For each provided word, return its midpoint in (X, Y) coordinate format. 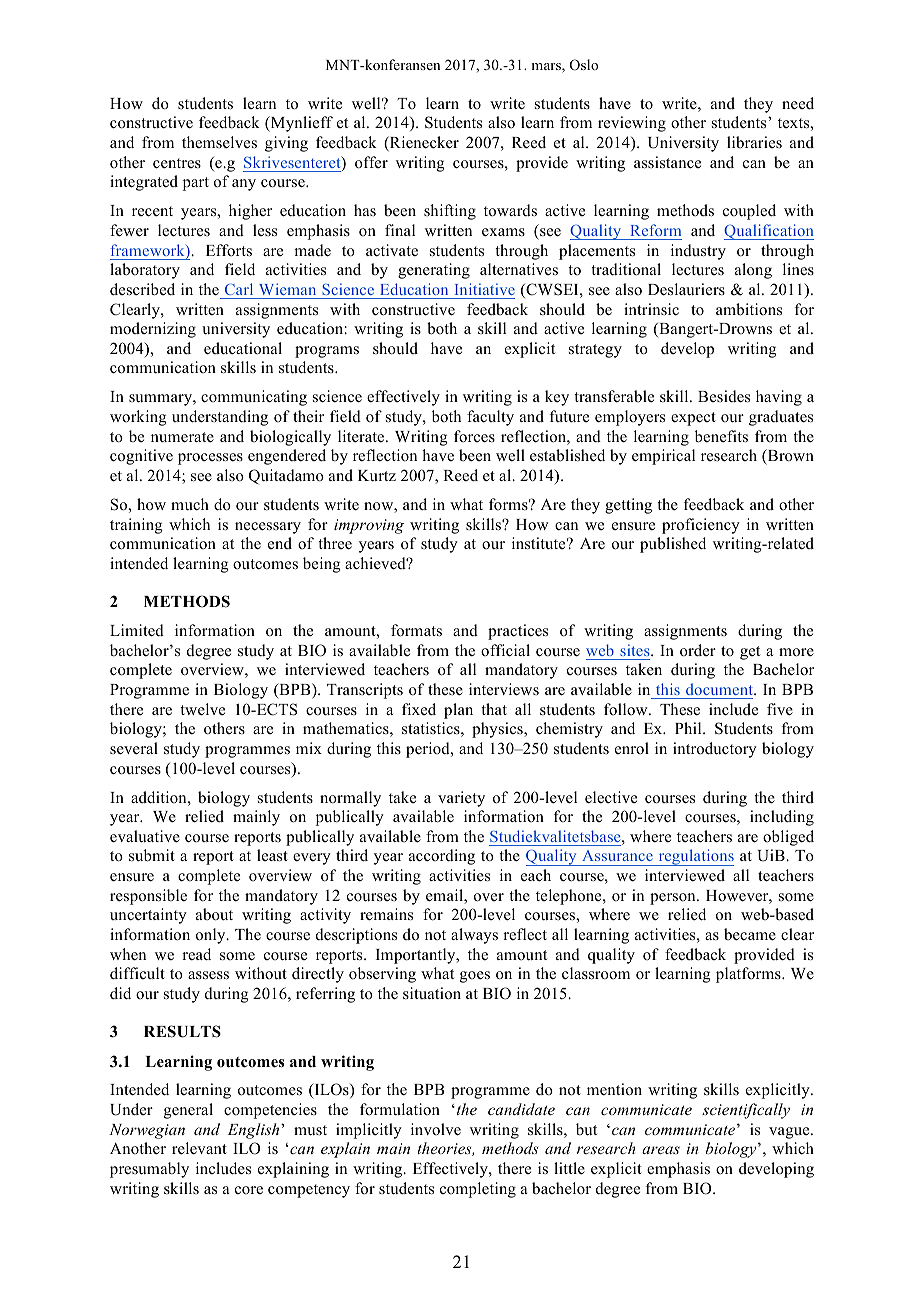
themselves (219, 142)
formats (416, 630)
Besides (724, 396)
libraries (754, 142)
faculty (490, 418)
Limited (137, 630)
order (698, 650)
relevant (199, 1148)
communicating (254, 398)
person (674, 899)
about (214, 914)
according (442, 857)
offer (371, 162)
